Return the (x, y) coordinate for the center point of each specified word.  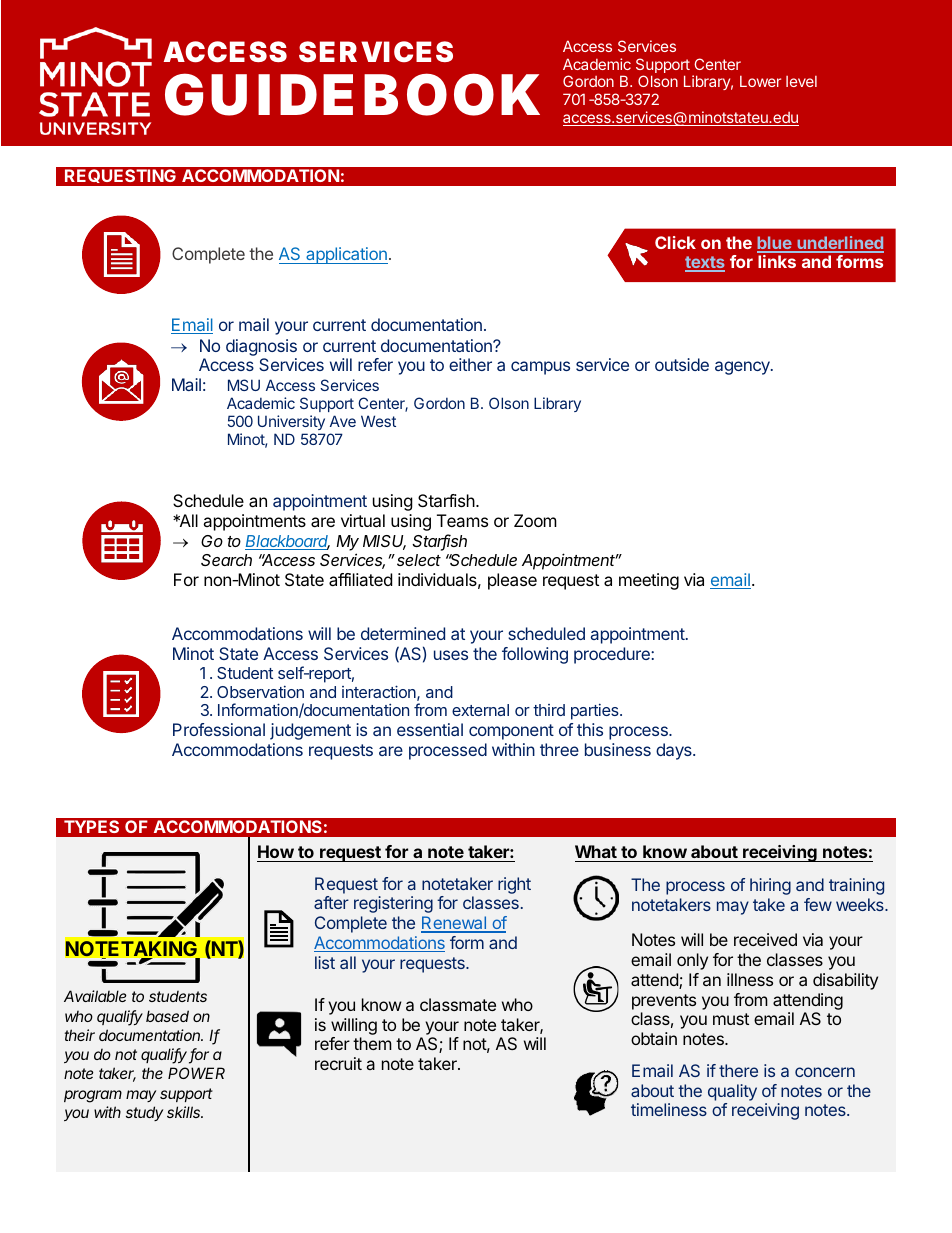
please (512, 581)
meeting (649, 581)
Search (226, 560)
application (346, 255)
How (276, 851)
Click (675, 242)
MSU (244, 385)
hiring (770, 886)
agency (743, 368)
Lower (760, 81)
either (470, 364)
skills (185, 1112)
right (514, 885)
